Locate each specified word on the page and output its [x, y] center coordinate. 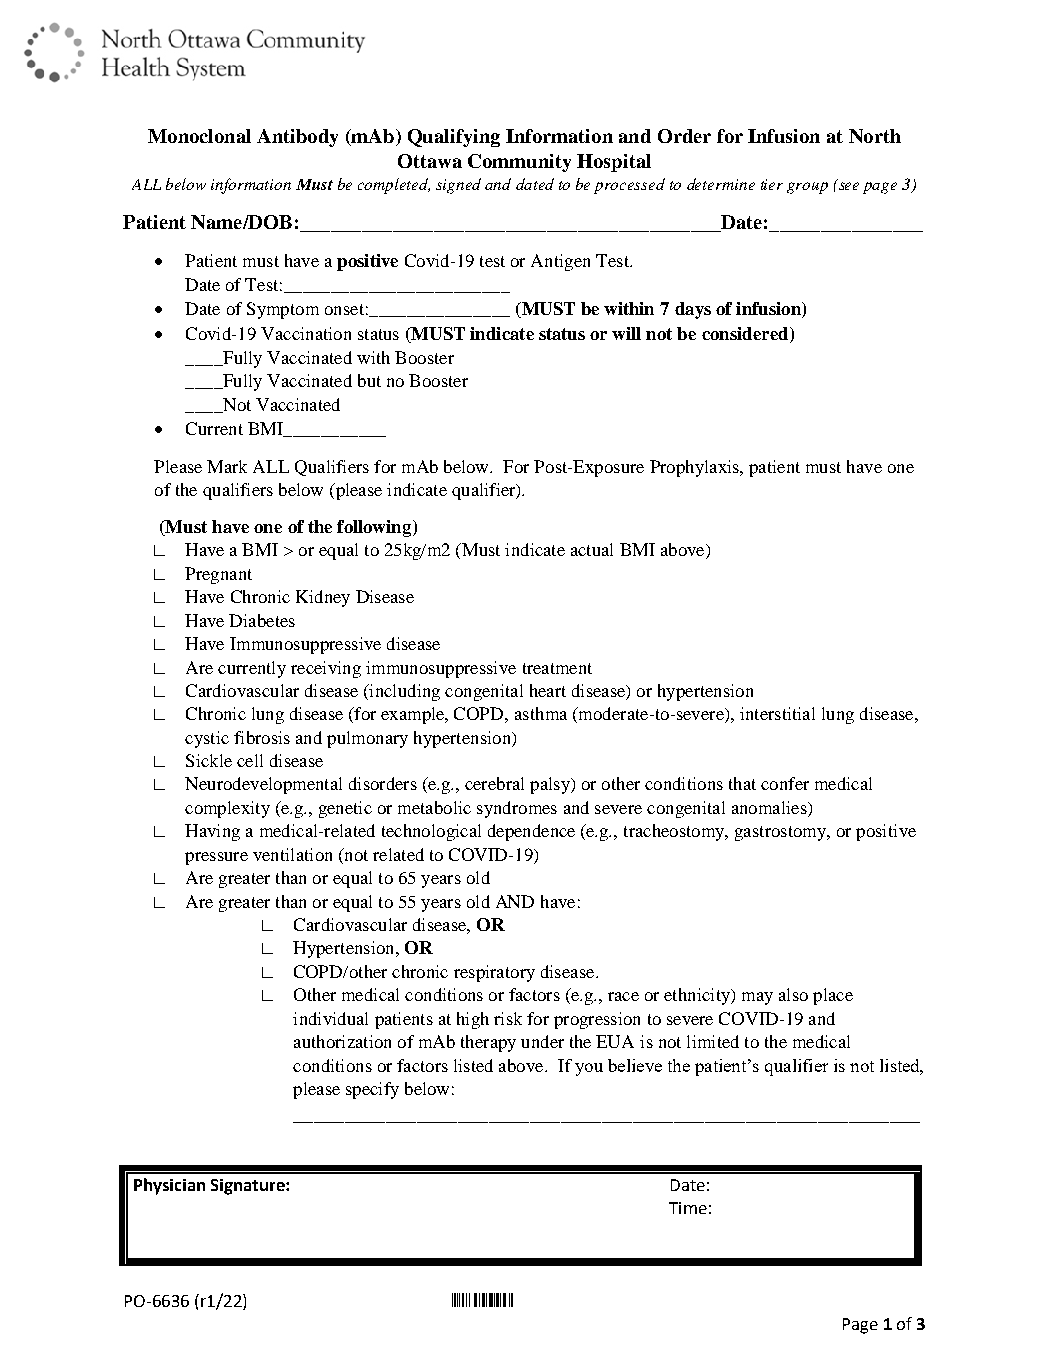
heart [548, 690]
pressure [216, 858]
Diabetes [262, 620]
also [793, 994]
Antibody [297, 138]
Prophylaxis [695, 468]
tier [772, 184]
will [626, 333]
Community [519, 163]
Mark [227, 466]
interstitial [777, 713]
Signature [249, 1187]
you [589, 1069]
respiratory [494, 973]
